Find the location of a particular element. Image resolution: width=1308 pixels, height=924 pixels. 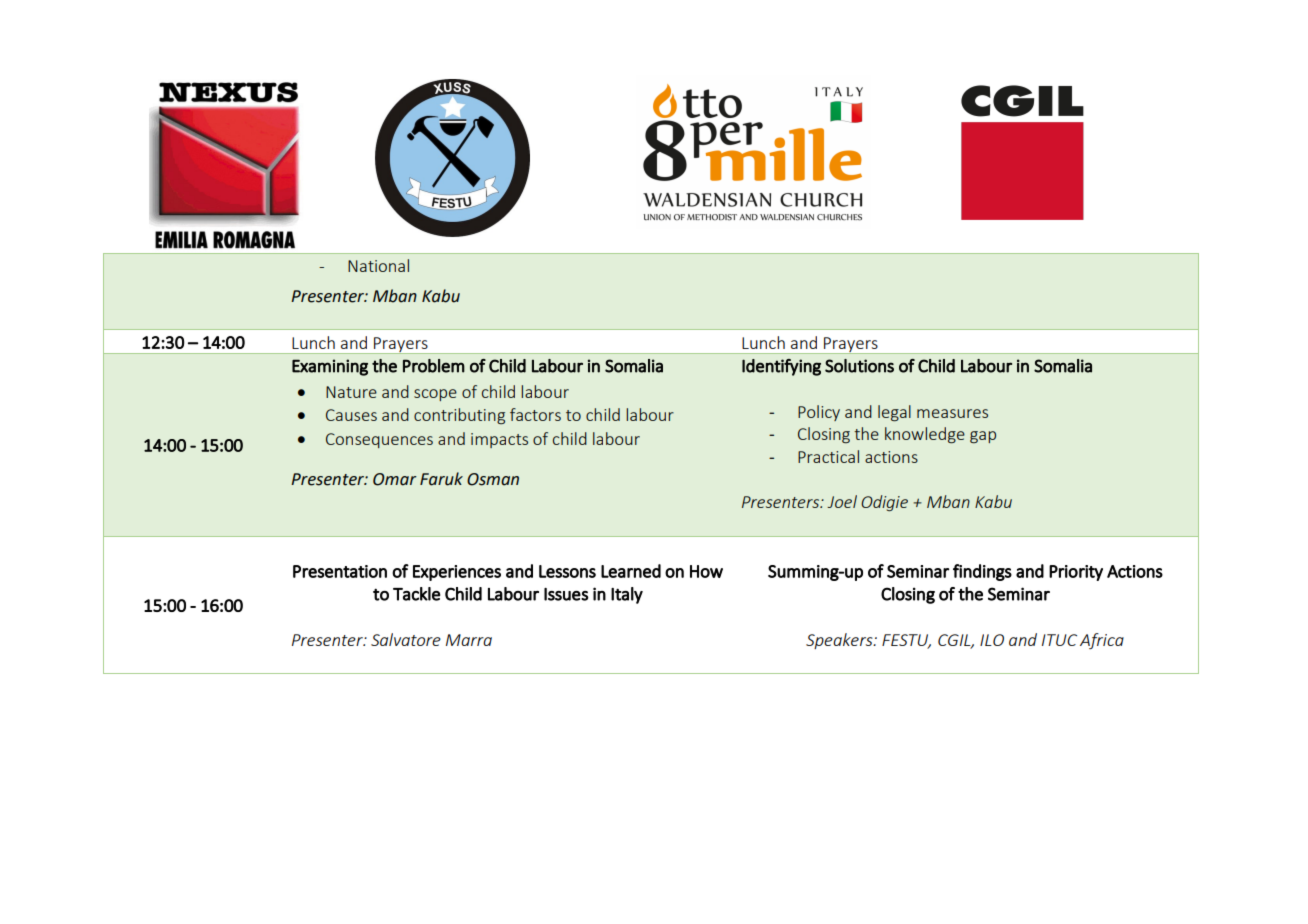

gap is located at coordinates (983, 437).
